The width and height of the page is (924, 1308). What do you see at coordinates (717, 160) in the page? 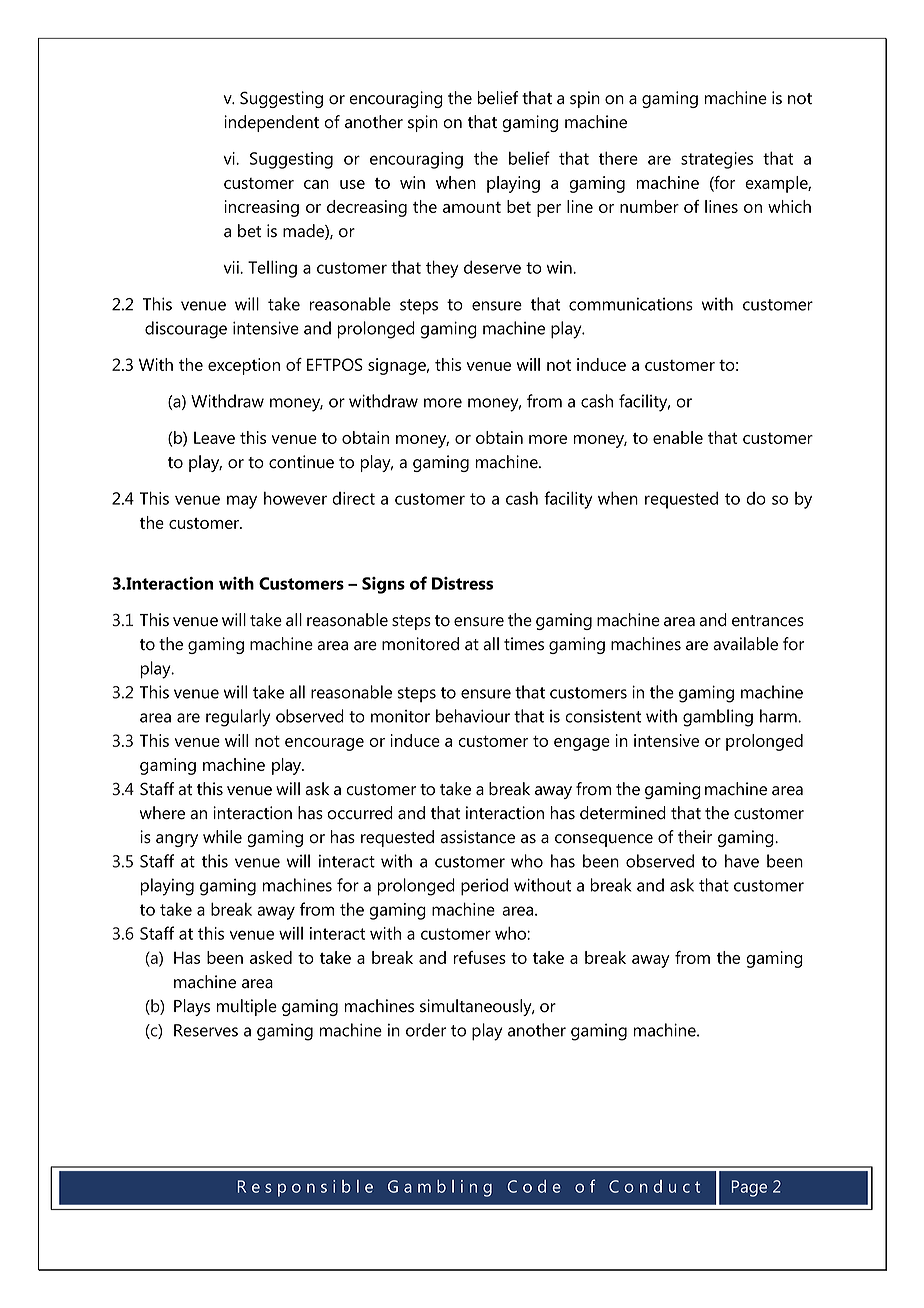
I see `strategies` at bounding box center [717, 160].
